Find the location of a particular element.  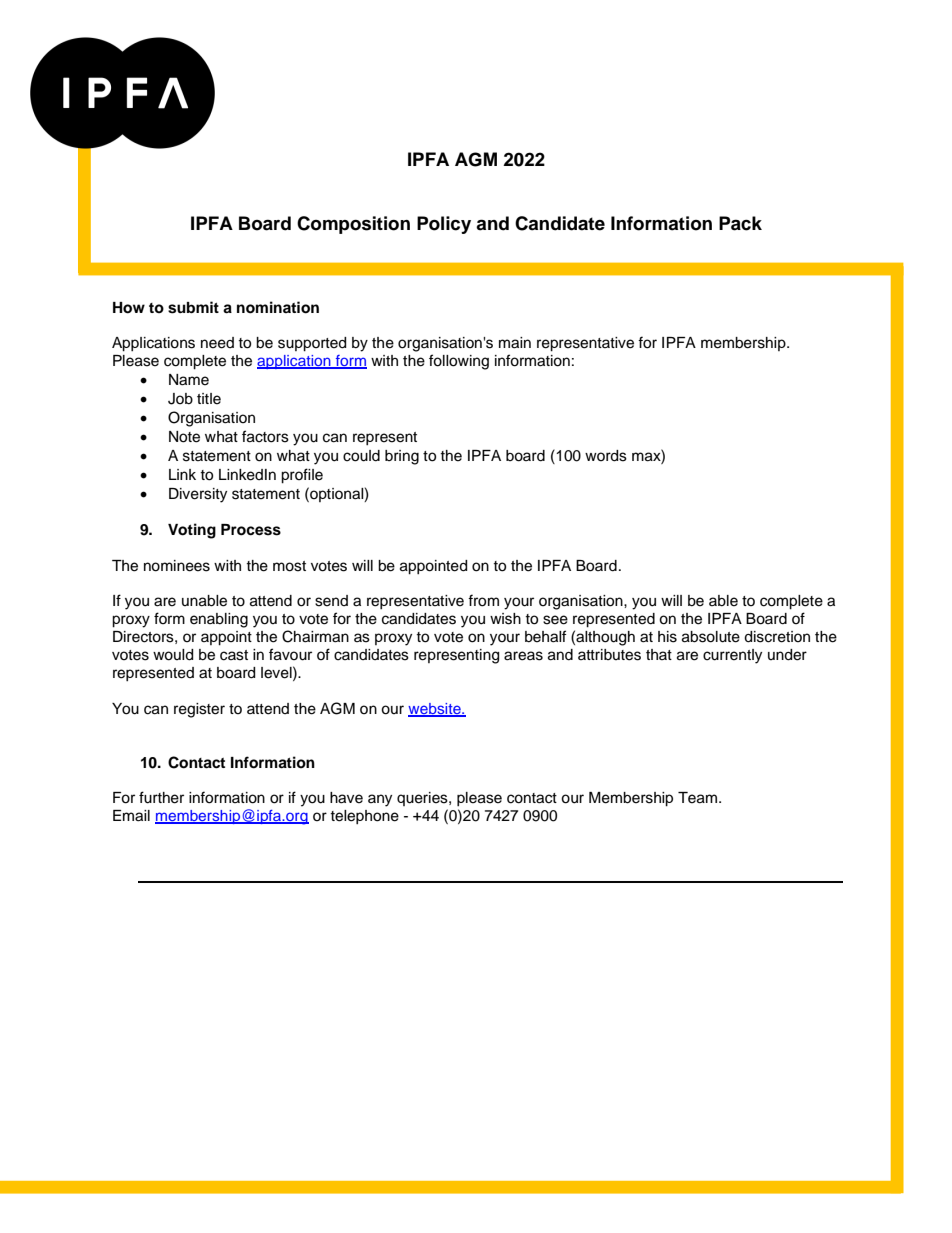

words is located at coordinates (606, 456).
